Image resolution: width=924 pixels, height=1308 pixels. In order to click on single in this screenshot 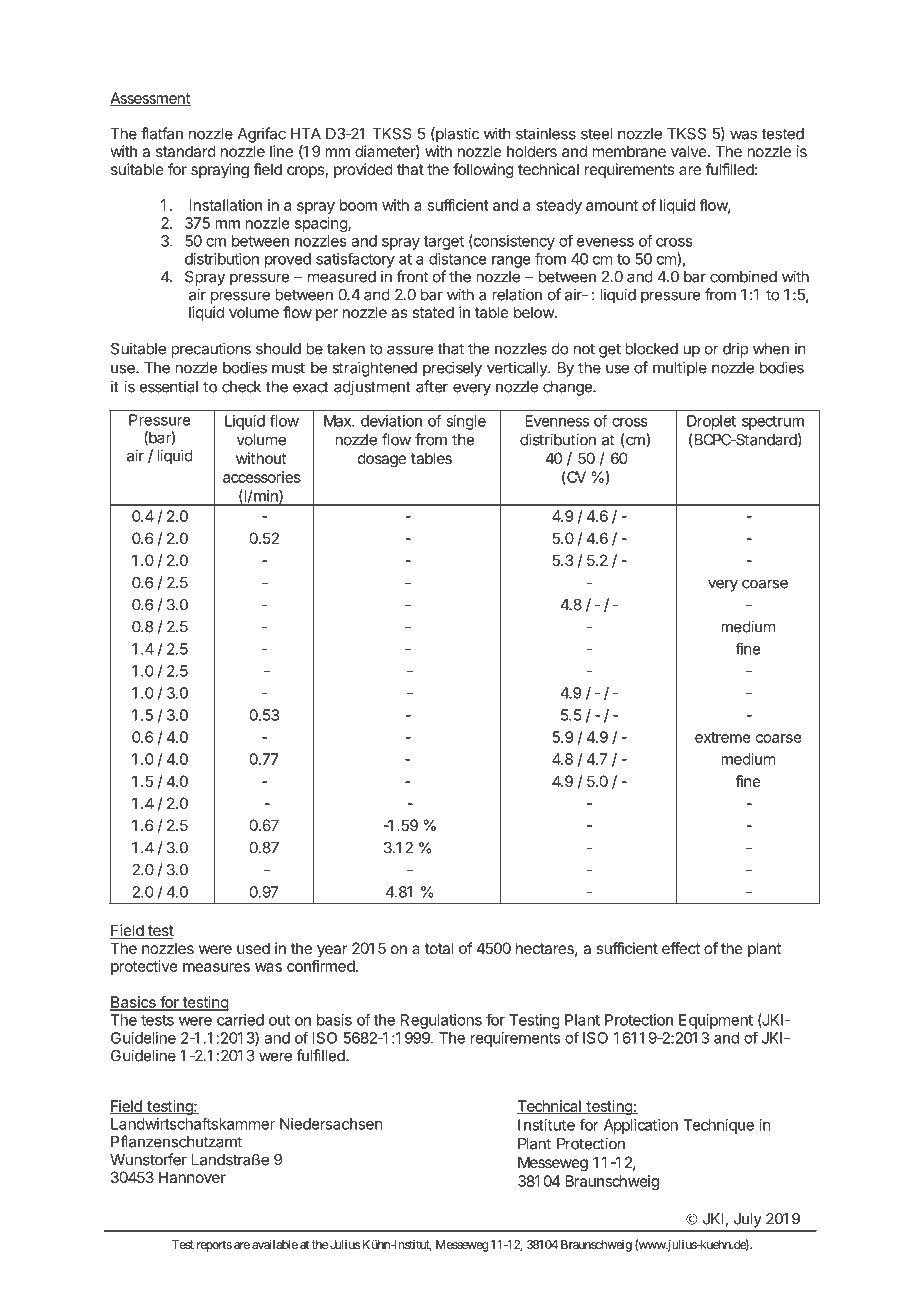, I will do `click(466, 422)`.
